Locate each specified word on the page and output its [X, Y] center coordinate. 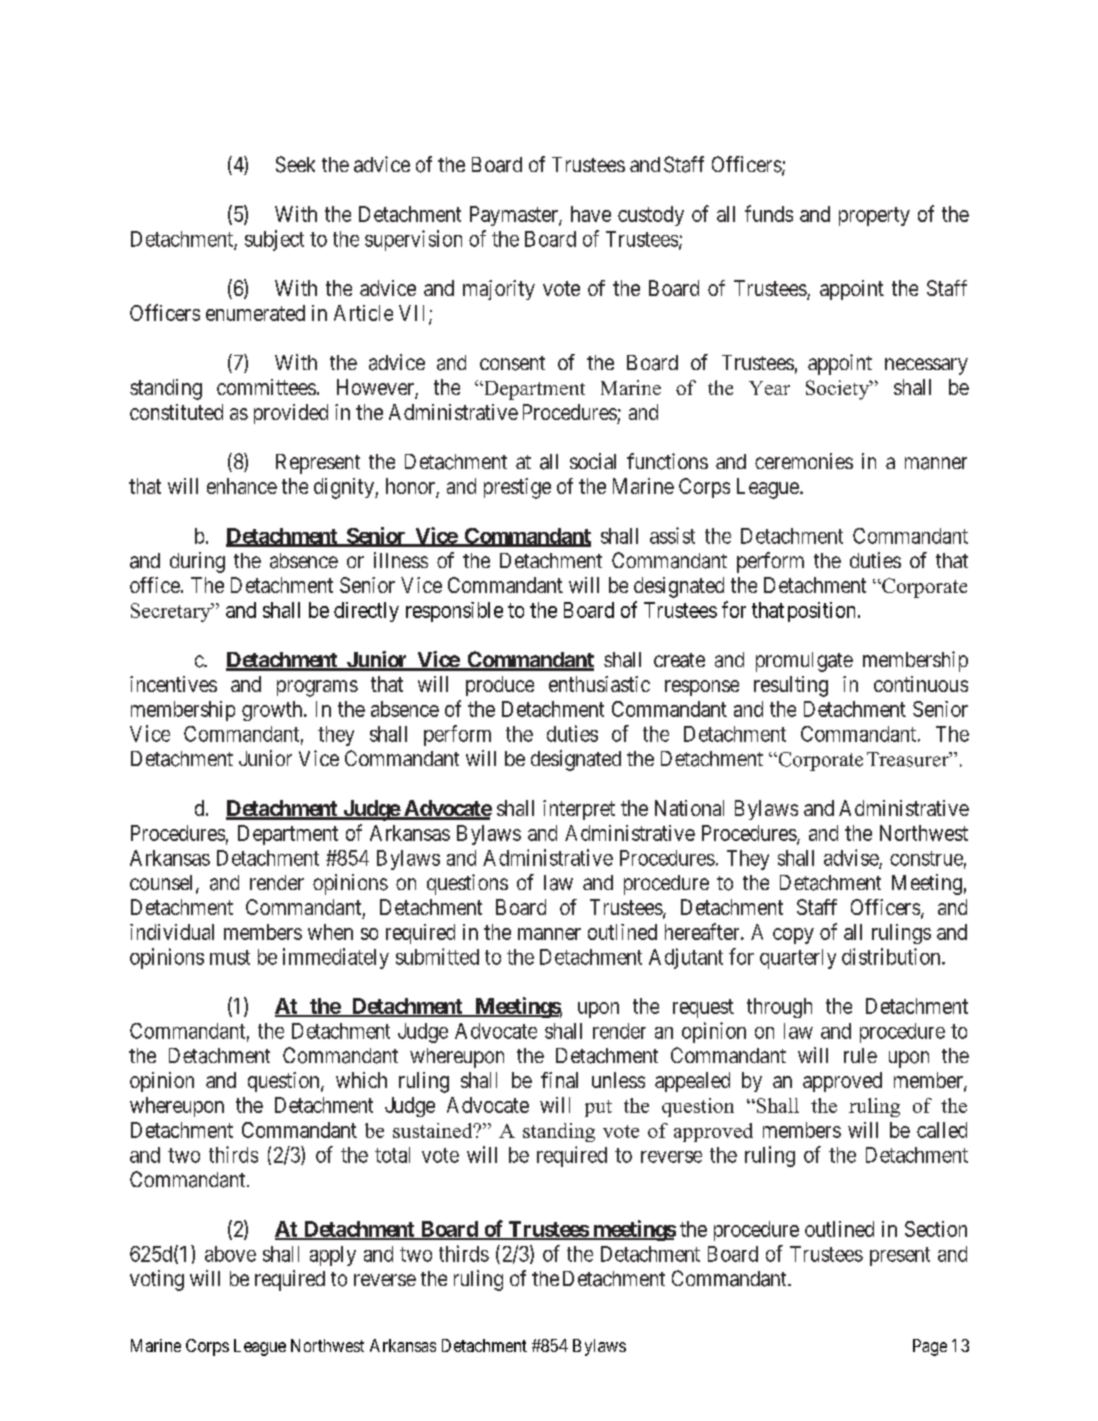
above [230, 1254]
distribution [892, 956]
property [874, 216]
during [197, 562]
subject [274, 240]
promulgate [804, 662]
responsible [454, 612]
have [591, 214]
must [230, 957]
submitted [437, 956]
